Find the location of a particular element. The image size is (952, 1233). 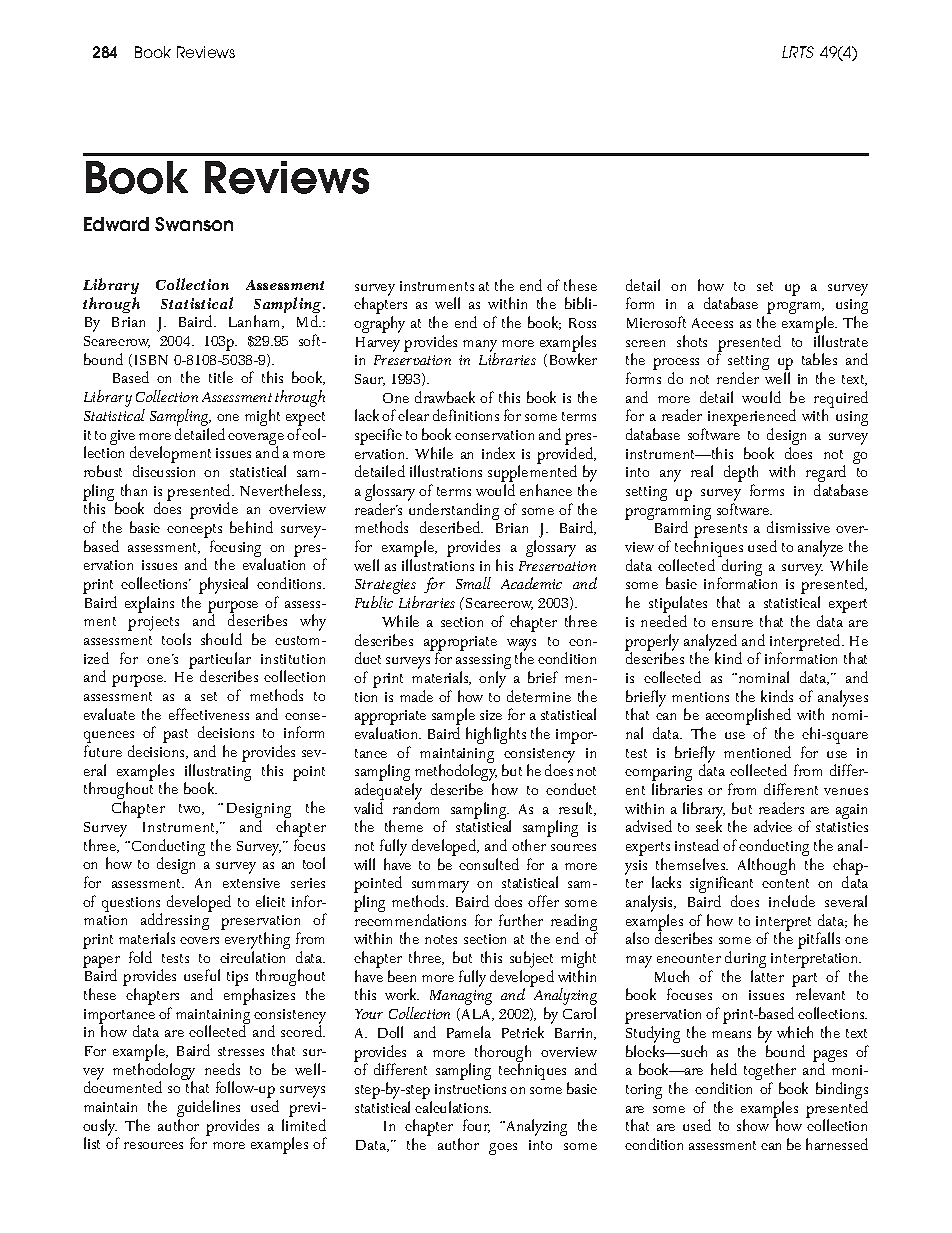

accomplished is located at coordinates (748, 718).
